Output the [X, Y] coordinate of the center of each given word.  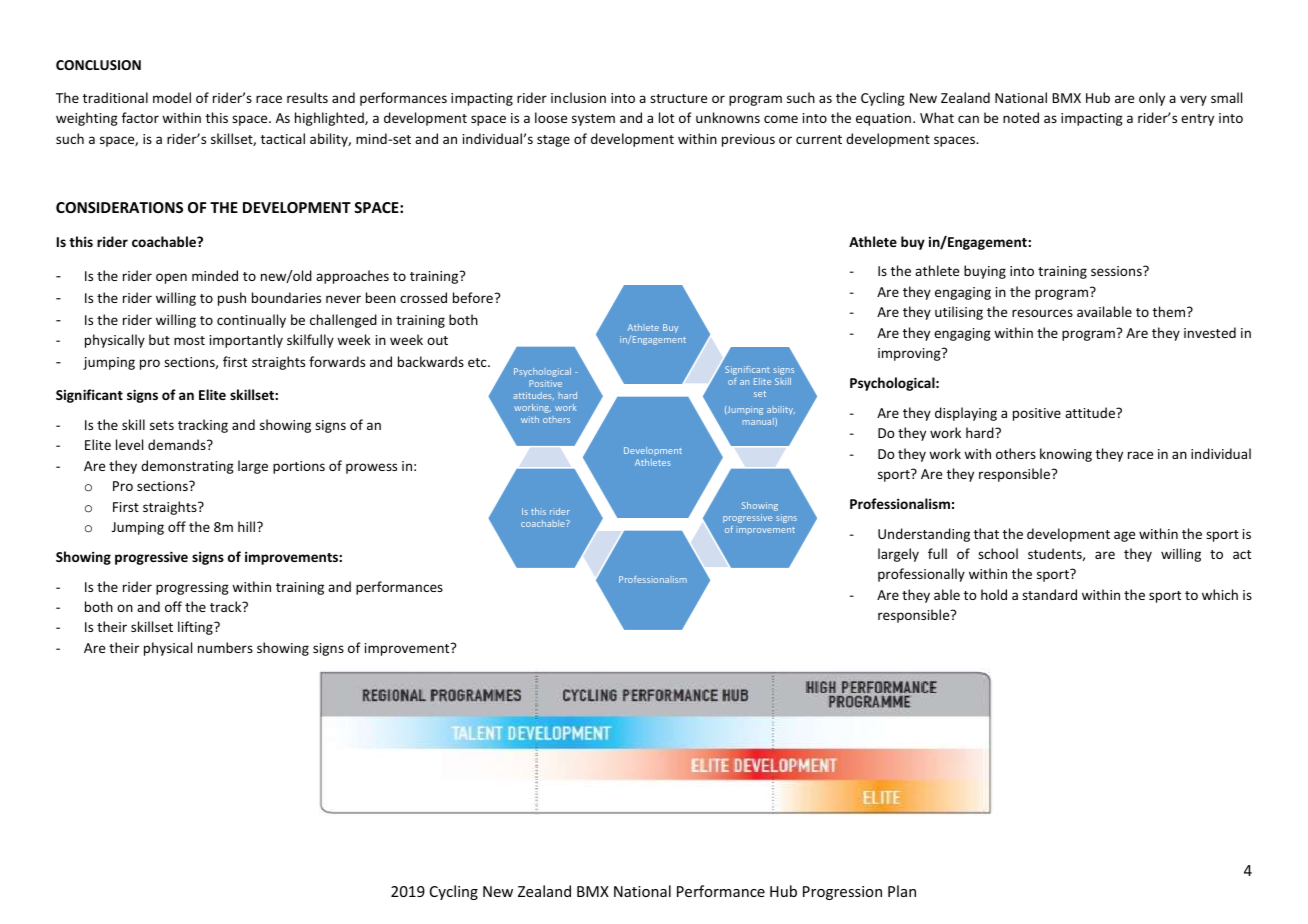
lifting [196, 628]
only [1152, 99]
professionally [921, 575]
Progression [842, 893]
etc [478, 362]
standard [1049, 594]
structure [678, 98]
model [172, 97]
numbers [225, 647]
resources [1042, 313]
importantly [246, 341]
